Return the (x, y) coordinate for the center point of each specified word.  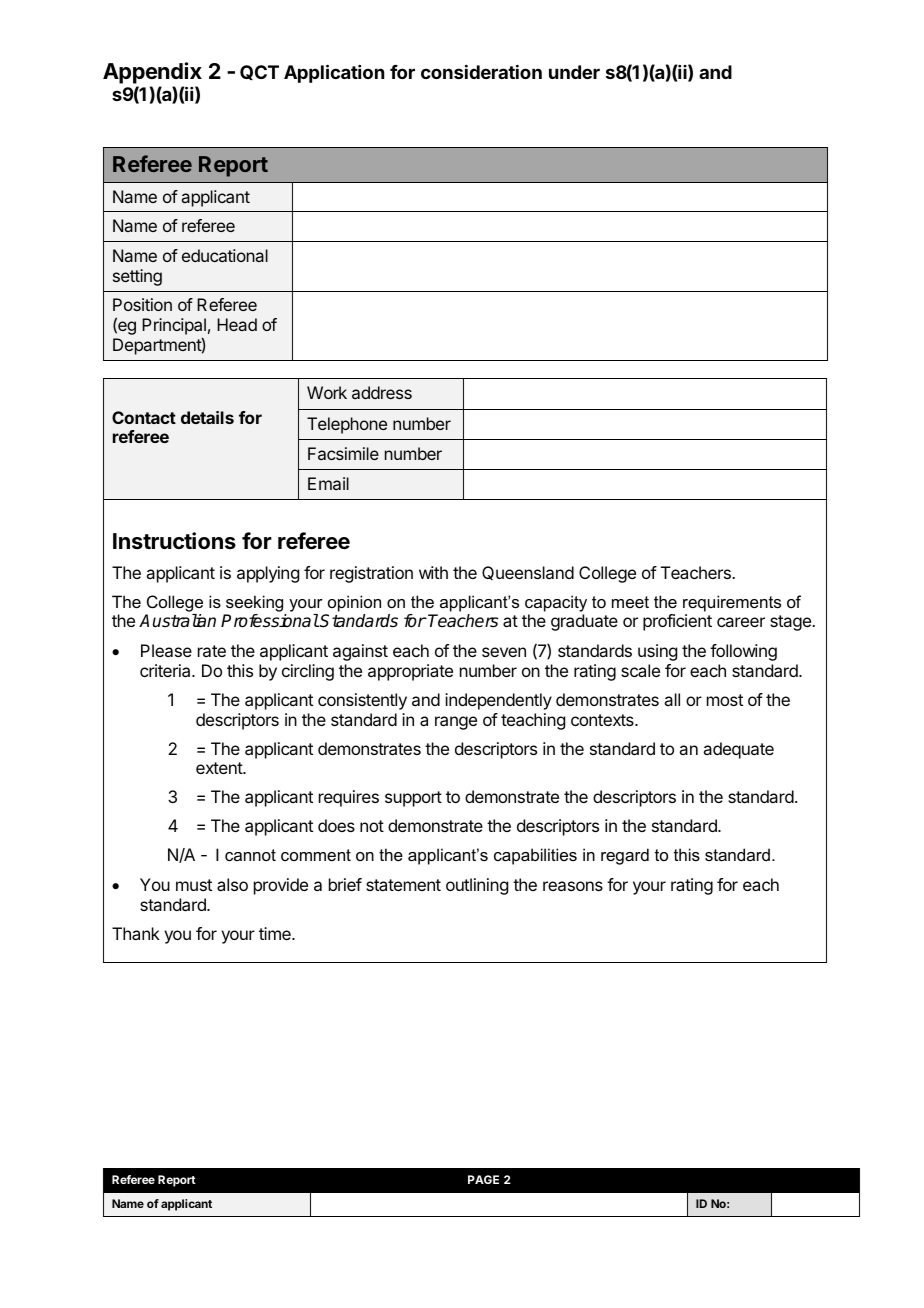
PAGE (483, 1179)
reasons (573, 886)
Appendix (152, 74)
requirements (732, 603)
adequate (738, 750)
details (207, 417)
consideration (481, 72)
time (276, 933)
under (574, 72)
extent (220, 768)
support (413, 799)
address (382, 392)
